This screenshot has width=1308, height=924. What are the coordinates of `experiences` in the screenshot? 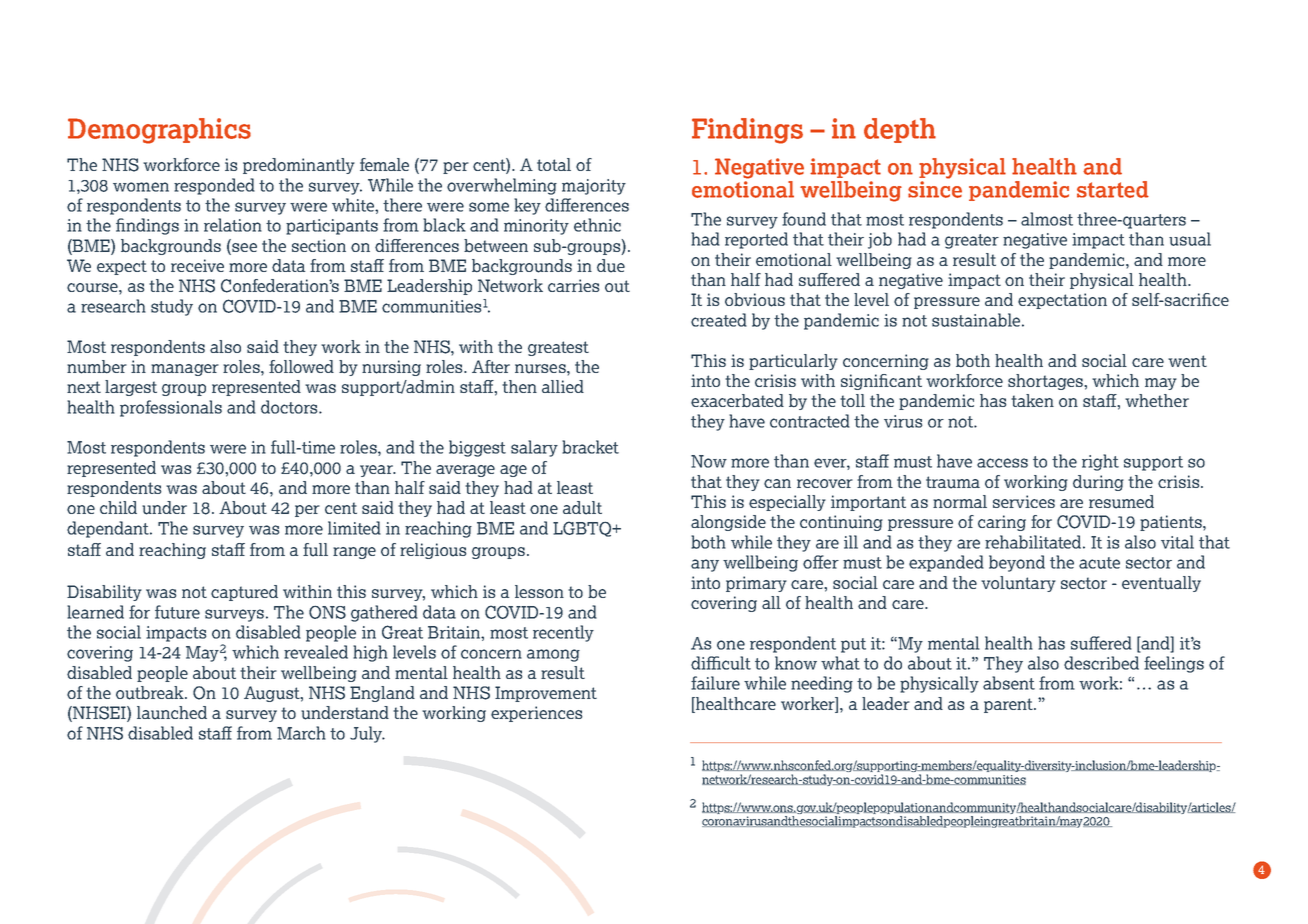 It's located at (536, 714).
